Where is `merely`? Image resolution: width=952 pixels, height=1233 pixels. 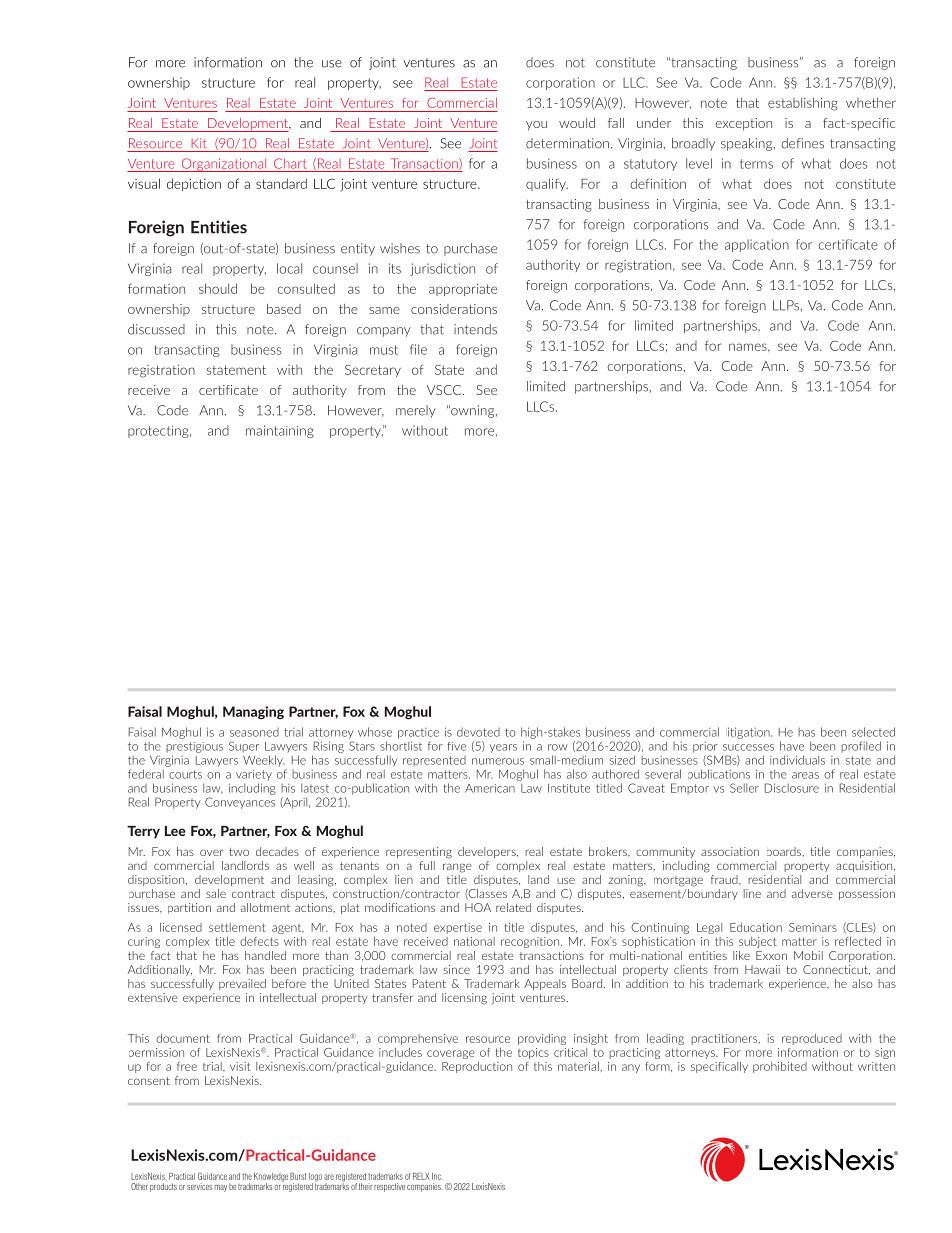 merely is located at coordinates (416, 411).
